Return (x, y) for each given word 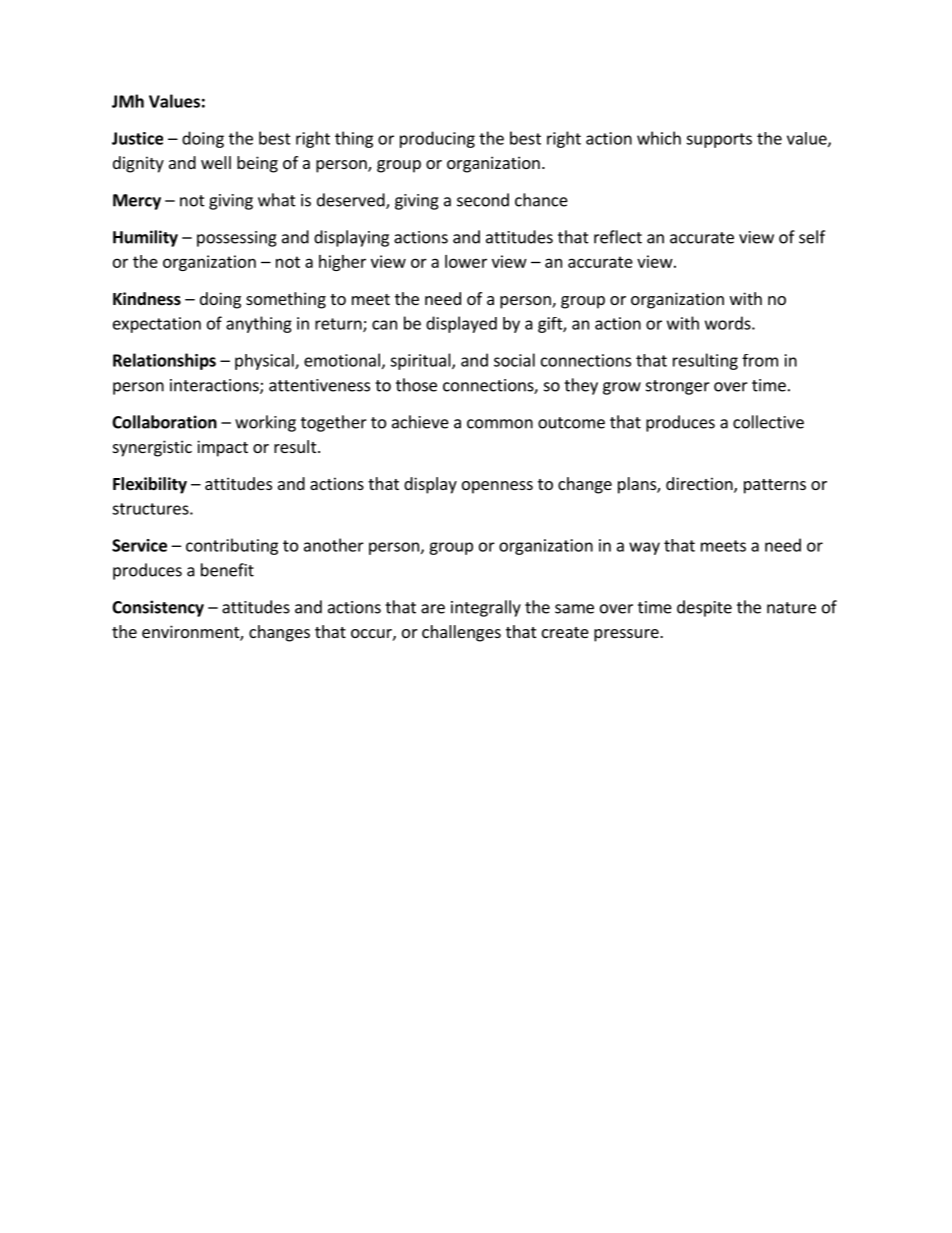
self (812, 237)
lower (466, 261)
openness (497, 487)
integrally (486, 608)
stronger (678, 387)
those (416, 385)
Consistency (158, 608)
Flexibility (150, 485)
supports (719, 140)
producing (437, 139)
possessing (237, 239)
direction (700, 485)
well (216, 162)
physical (265, 362)
